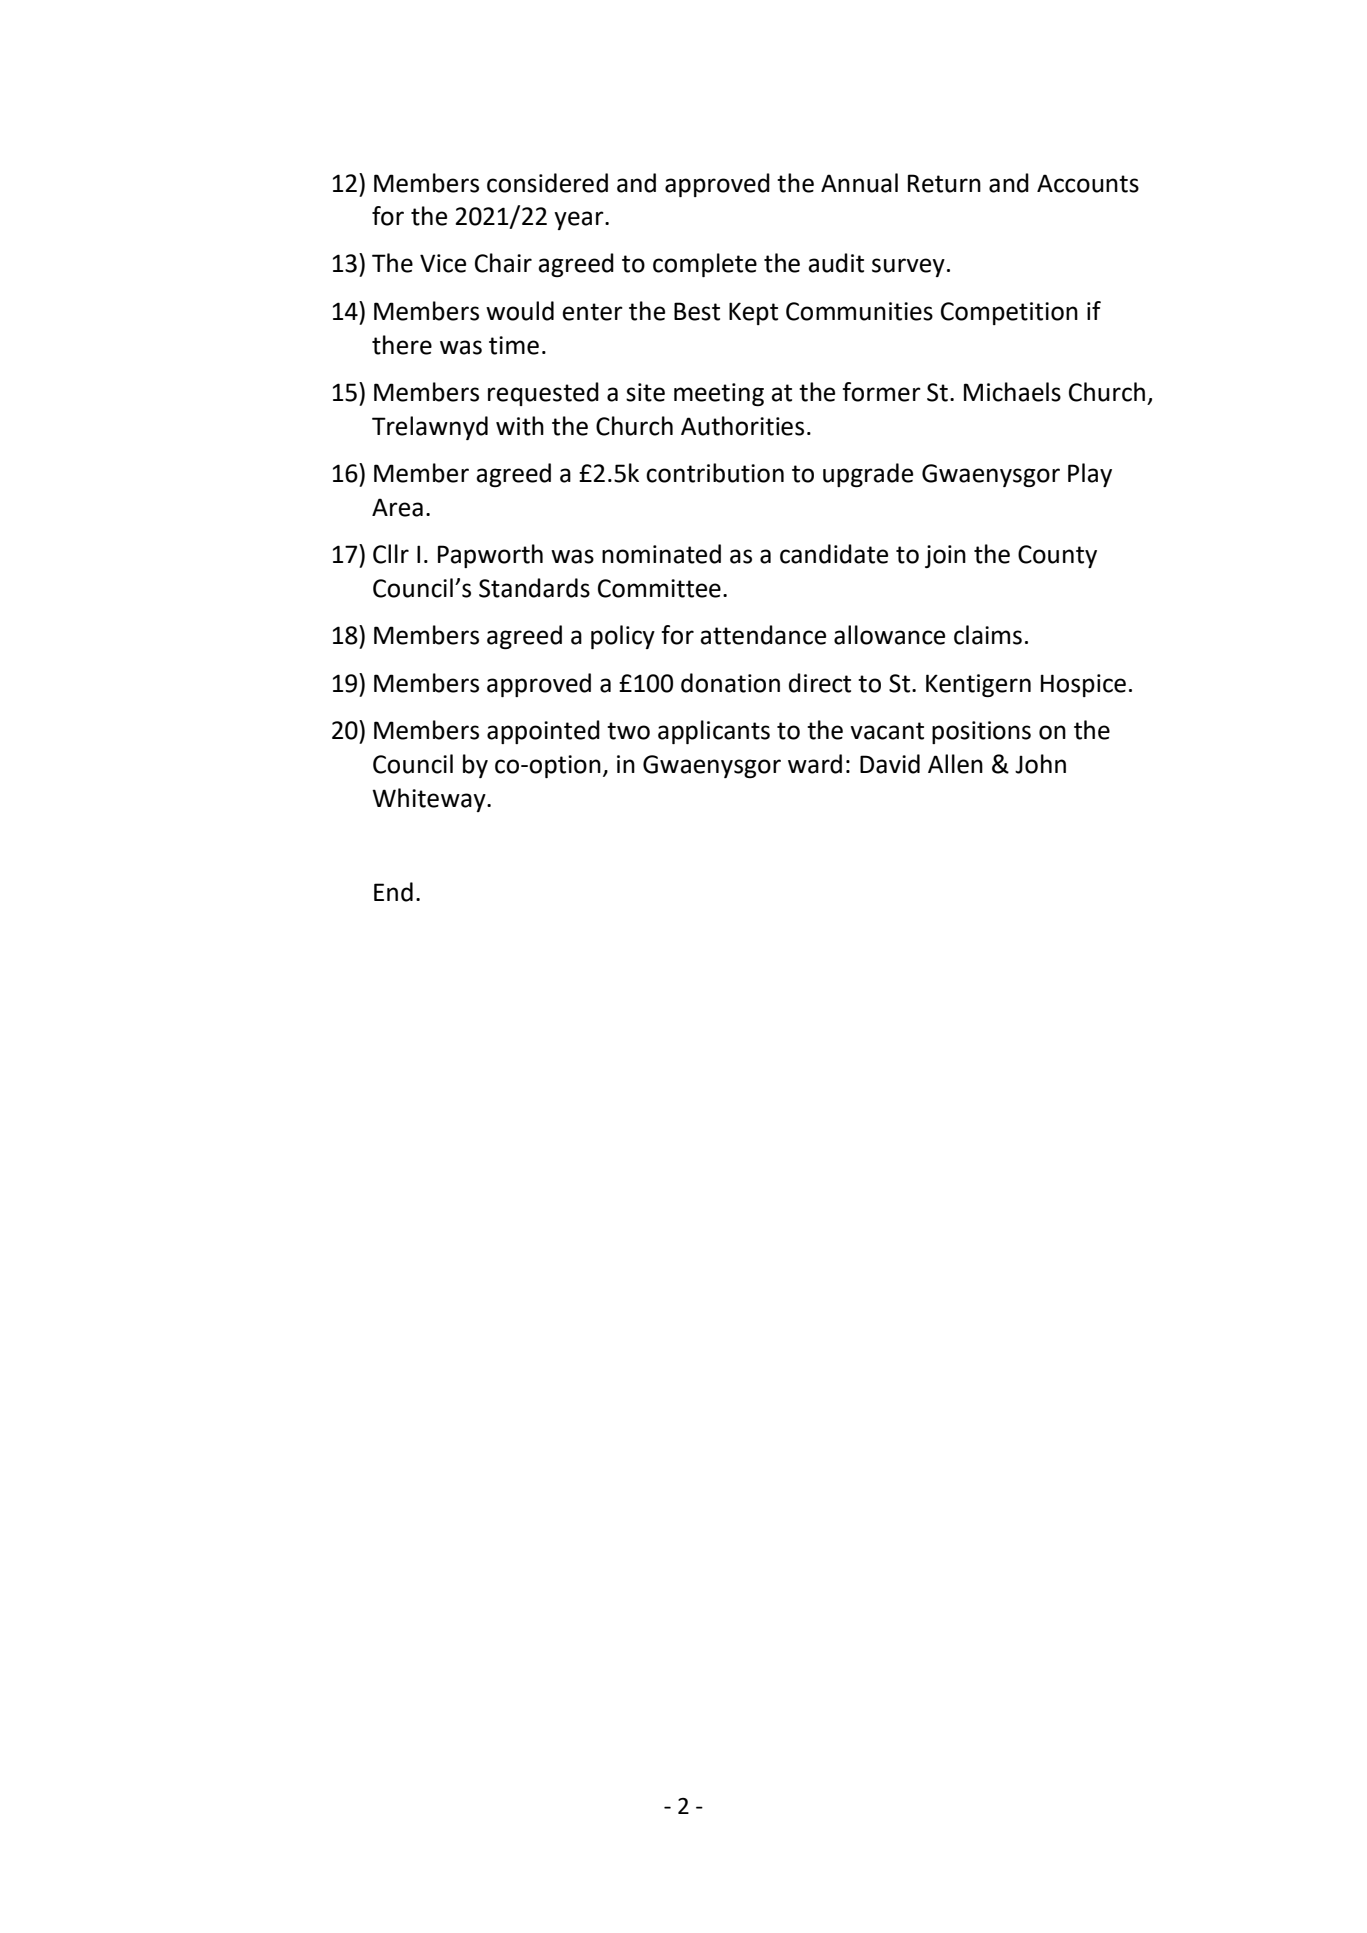 The width and height of the screenshot is (1367, 1933). Describe the element at coordinates (944, 183) in the screenshot. I see `Return` at that location.
